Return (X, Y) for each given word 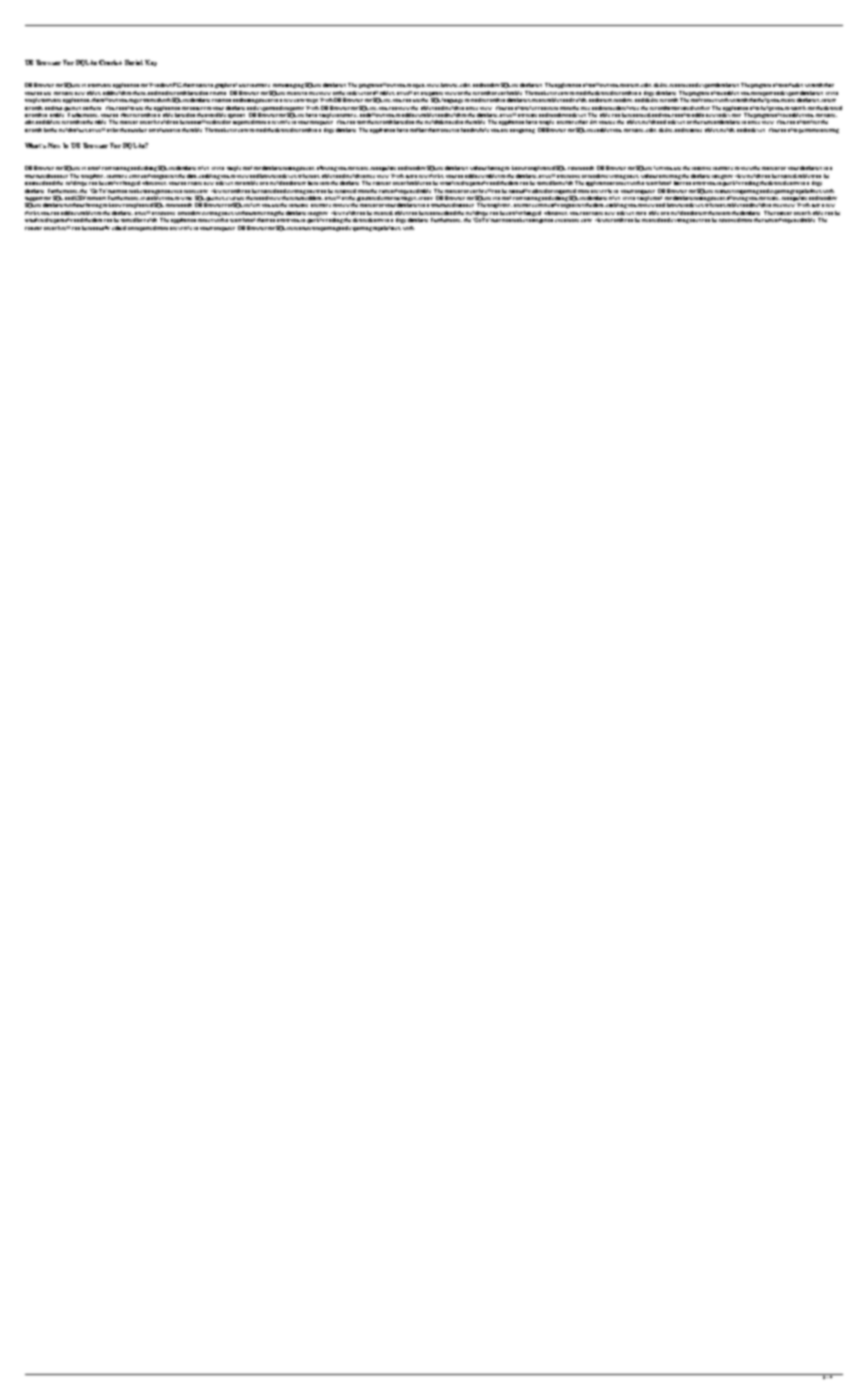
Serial (134, 62)
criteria (218, 93)
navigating (522, 131)
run (58, 108)
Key (151, 63)
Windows (160, 85)
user (244, 85)
